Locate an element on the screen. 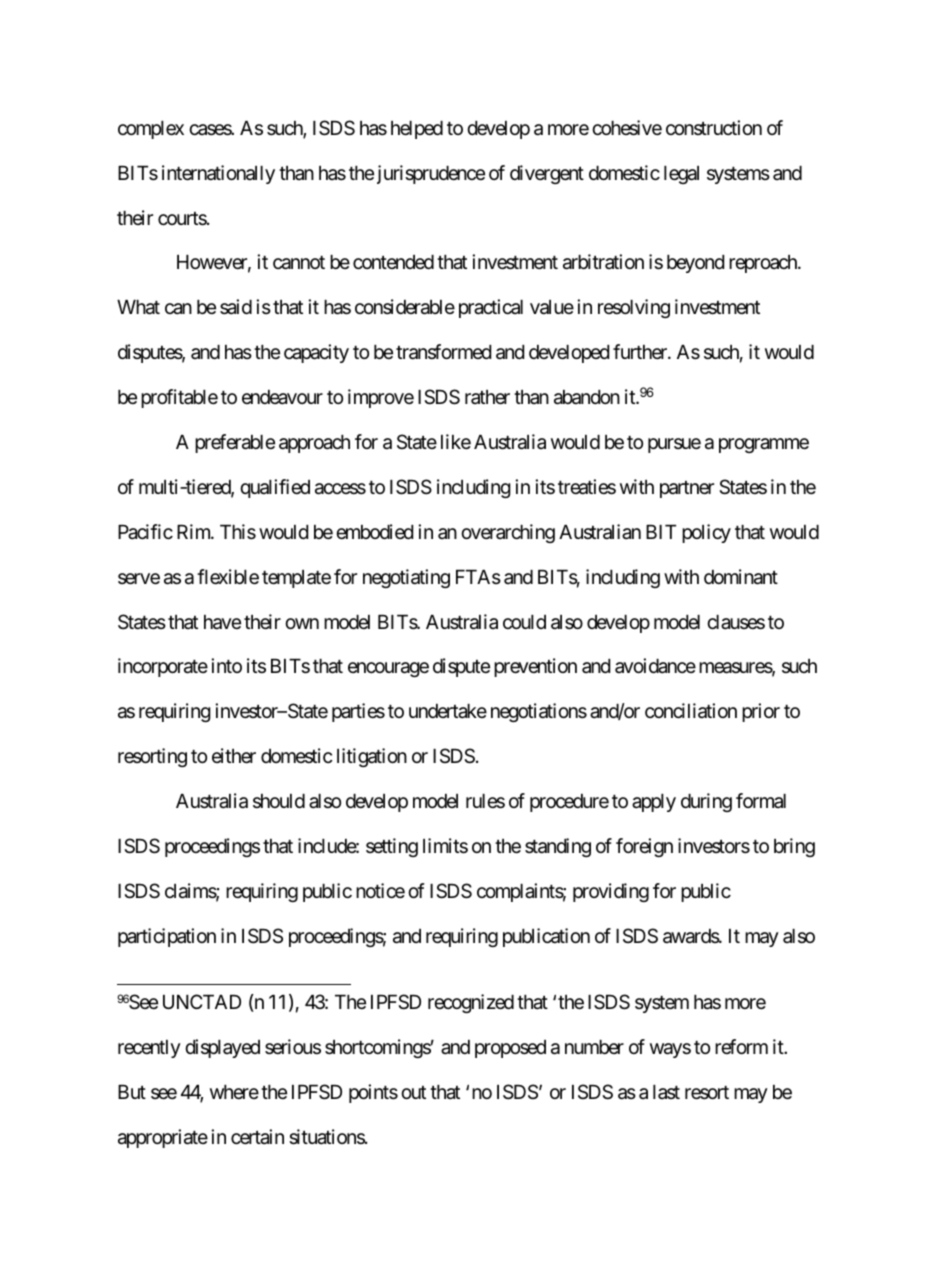  either is located at coordinates (234, 756).
